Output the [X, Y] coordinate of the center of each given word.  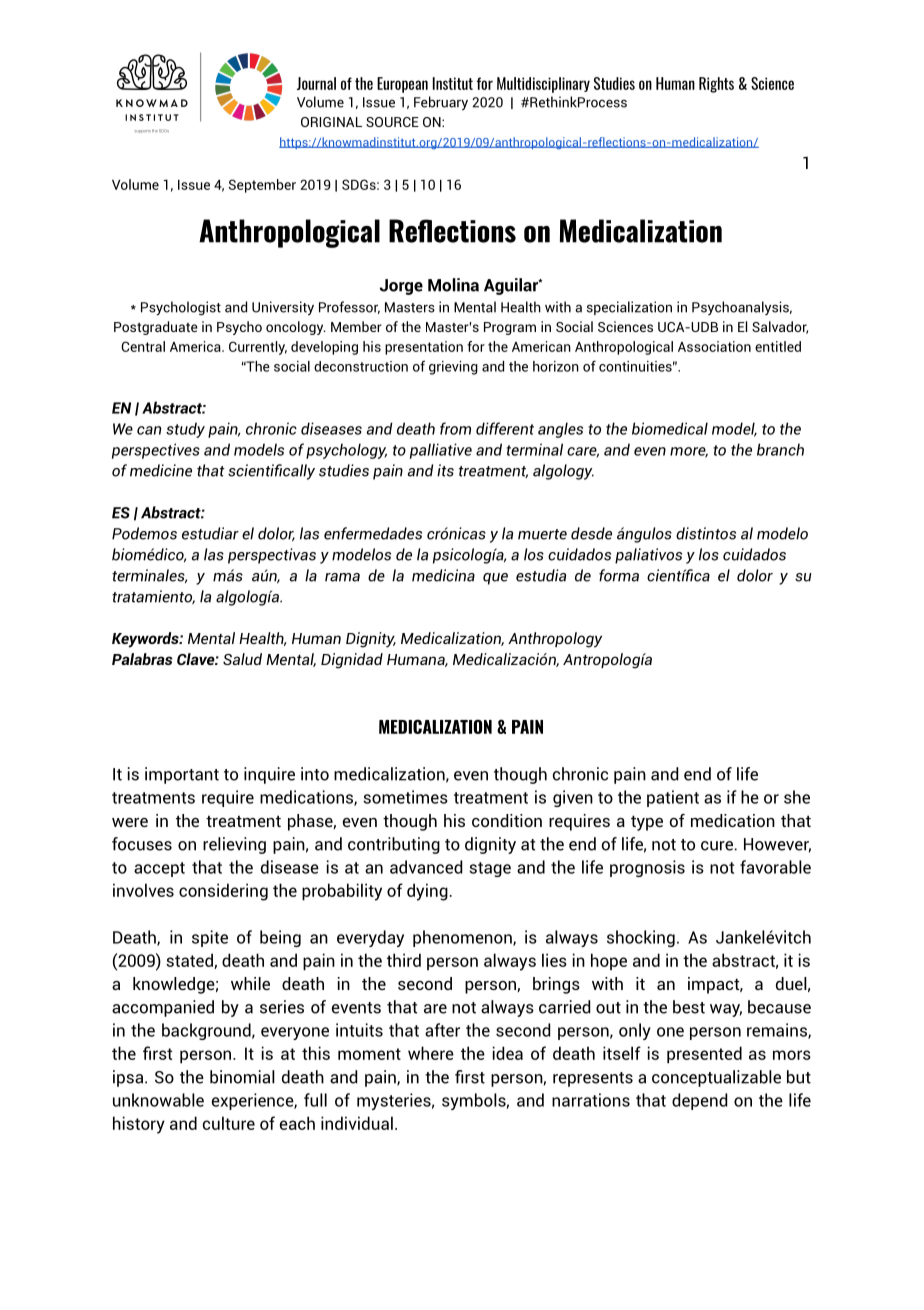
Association [714, 346]
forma [619, 575]
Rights [716, 85]
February [441, 103]
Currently [258, 348]
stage [490, 869]
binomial [242, 1077]
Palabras [142, 659]
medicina [443, 575]
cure [717, 846]
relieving [234, 845]
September [262, 186]
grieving [453, 368]
